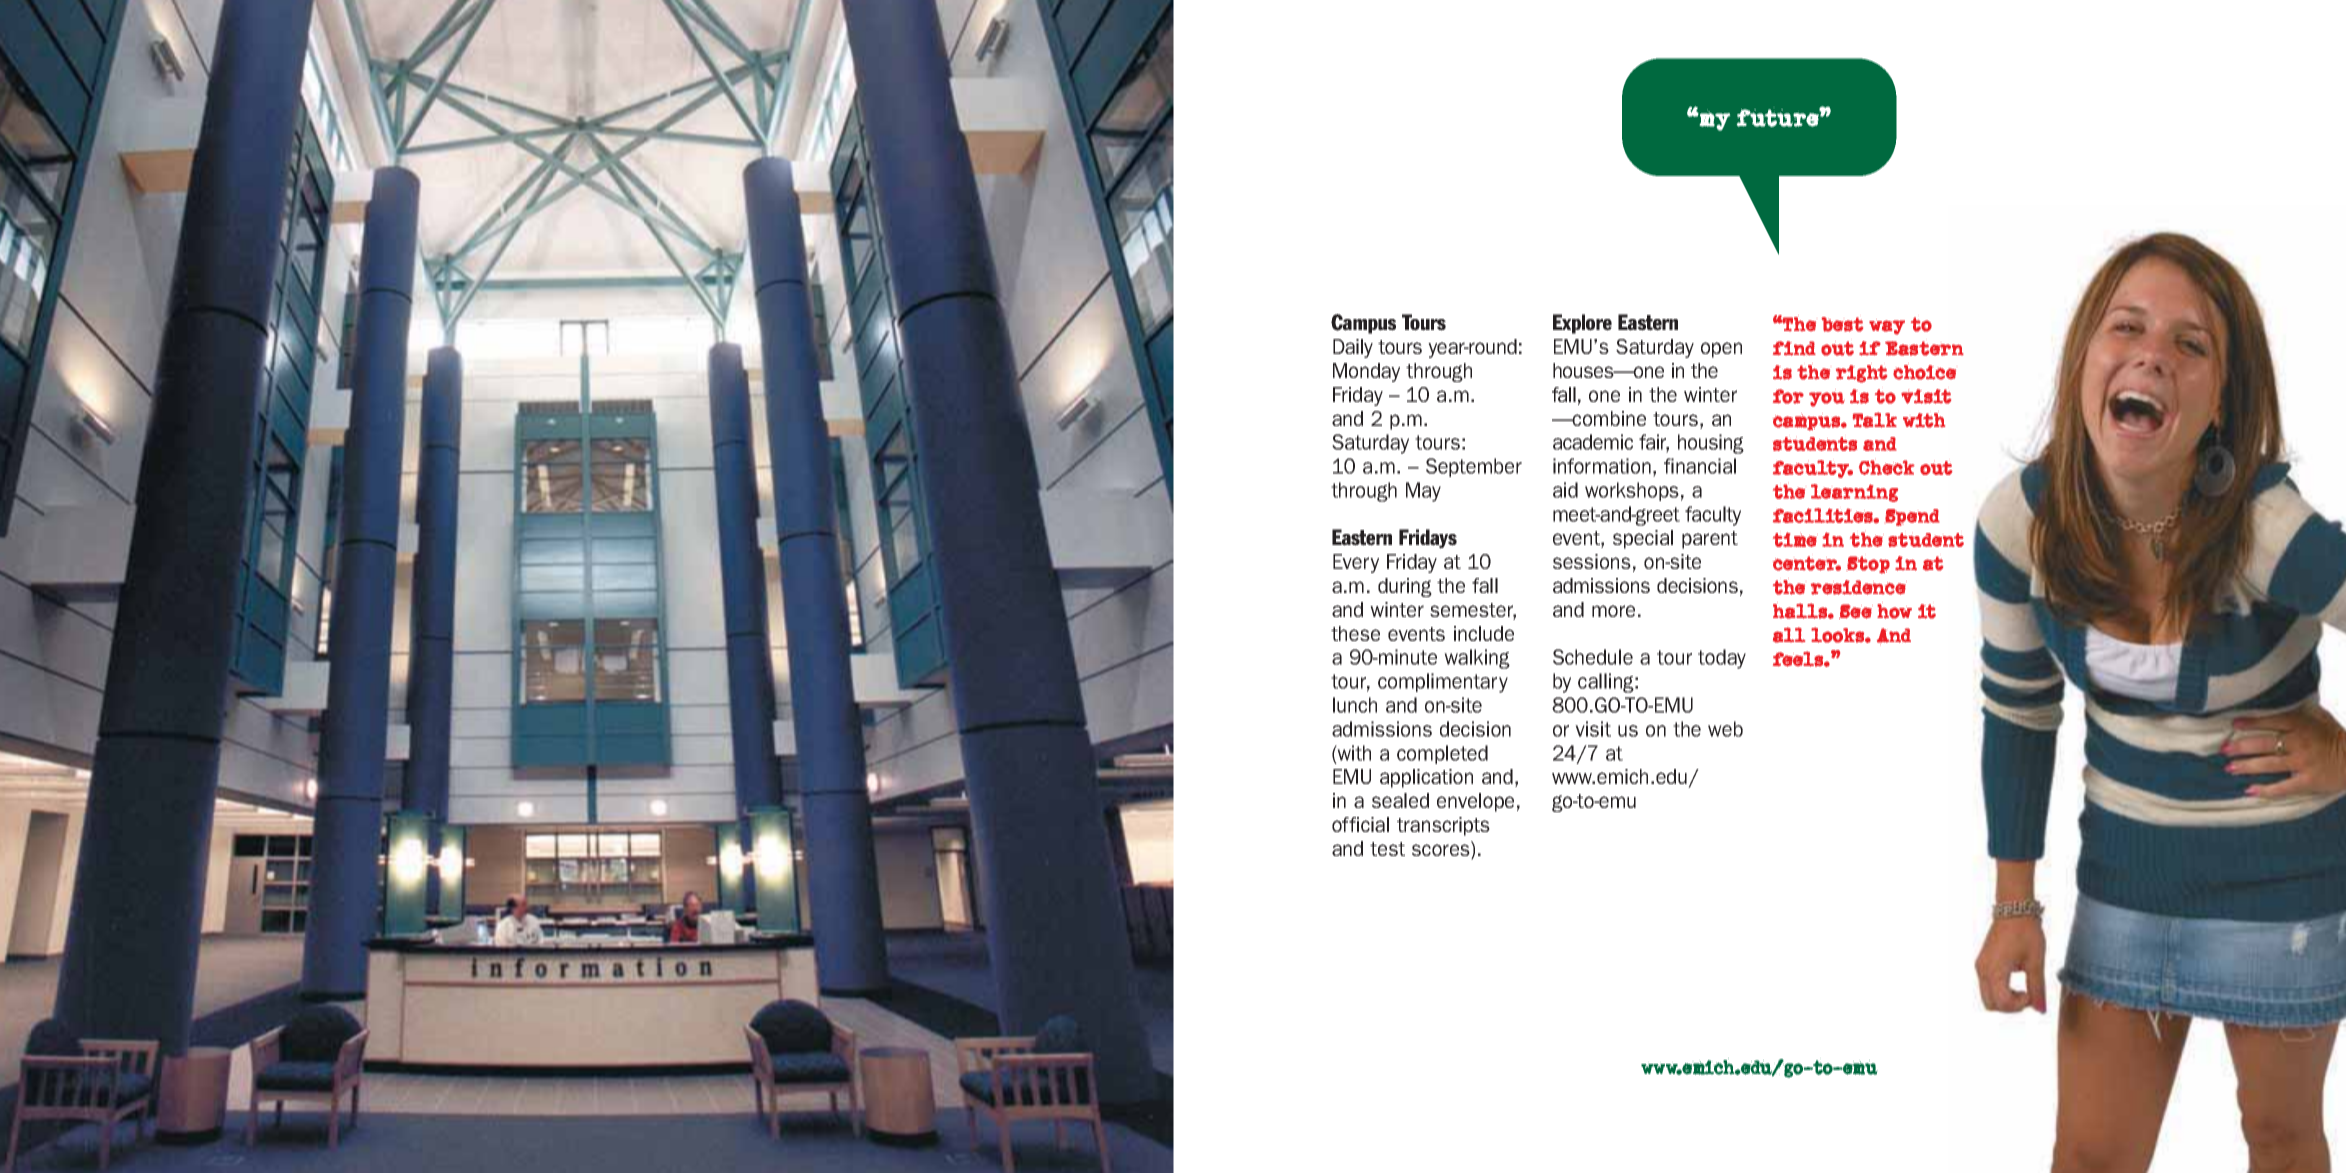 This screenshot has width=2346, height=1173. What do you see at coordinates (1442, 850) in the screenshot?
I see `scores` at bounding box center [1442, 850].
